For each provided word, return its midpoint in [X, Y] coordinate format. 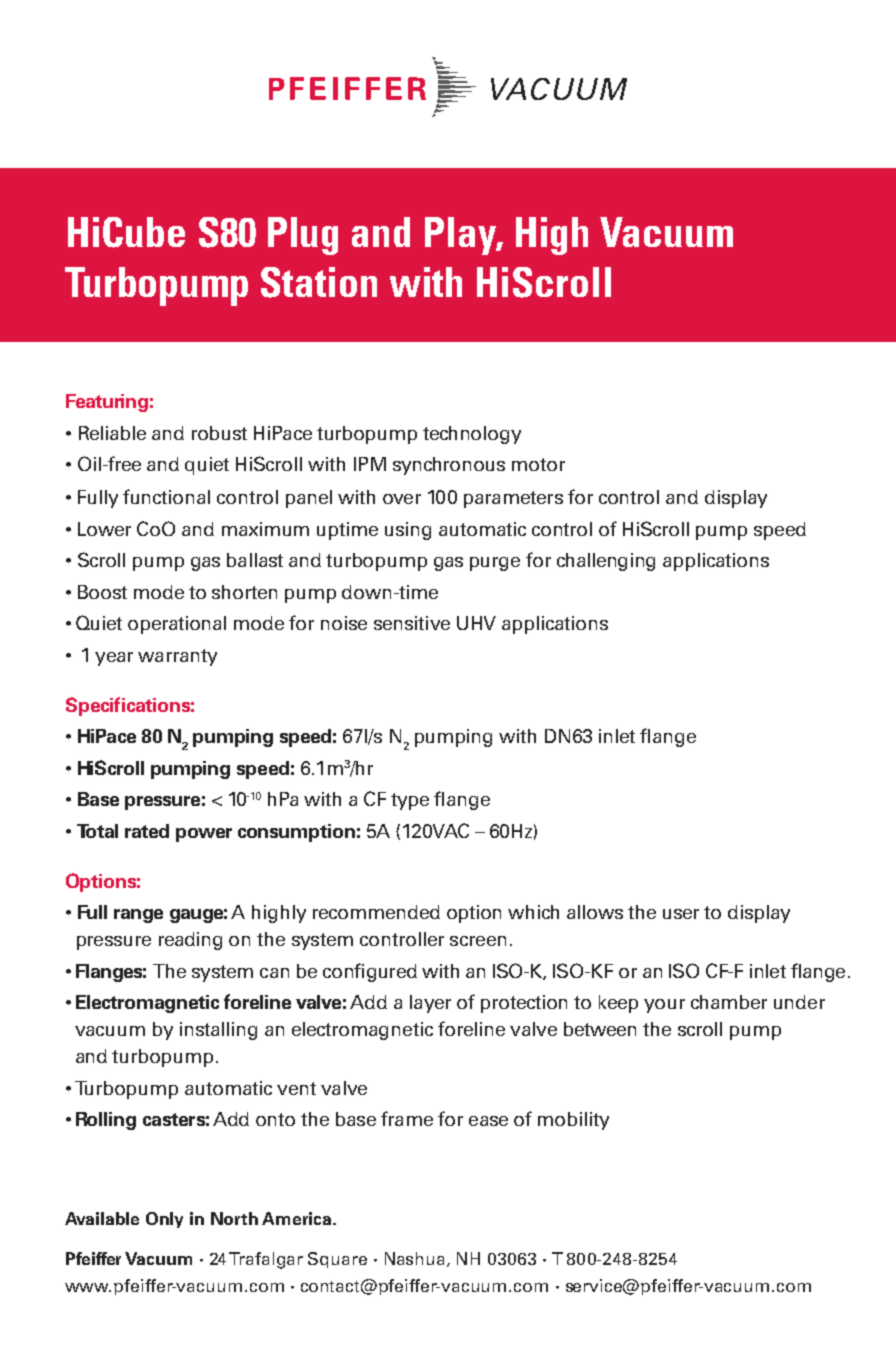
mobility [573, 1121]
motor [538, 464]
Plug [303, 236]
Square [337, 1260]
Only [164, 1220]
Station [319, 282]
